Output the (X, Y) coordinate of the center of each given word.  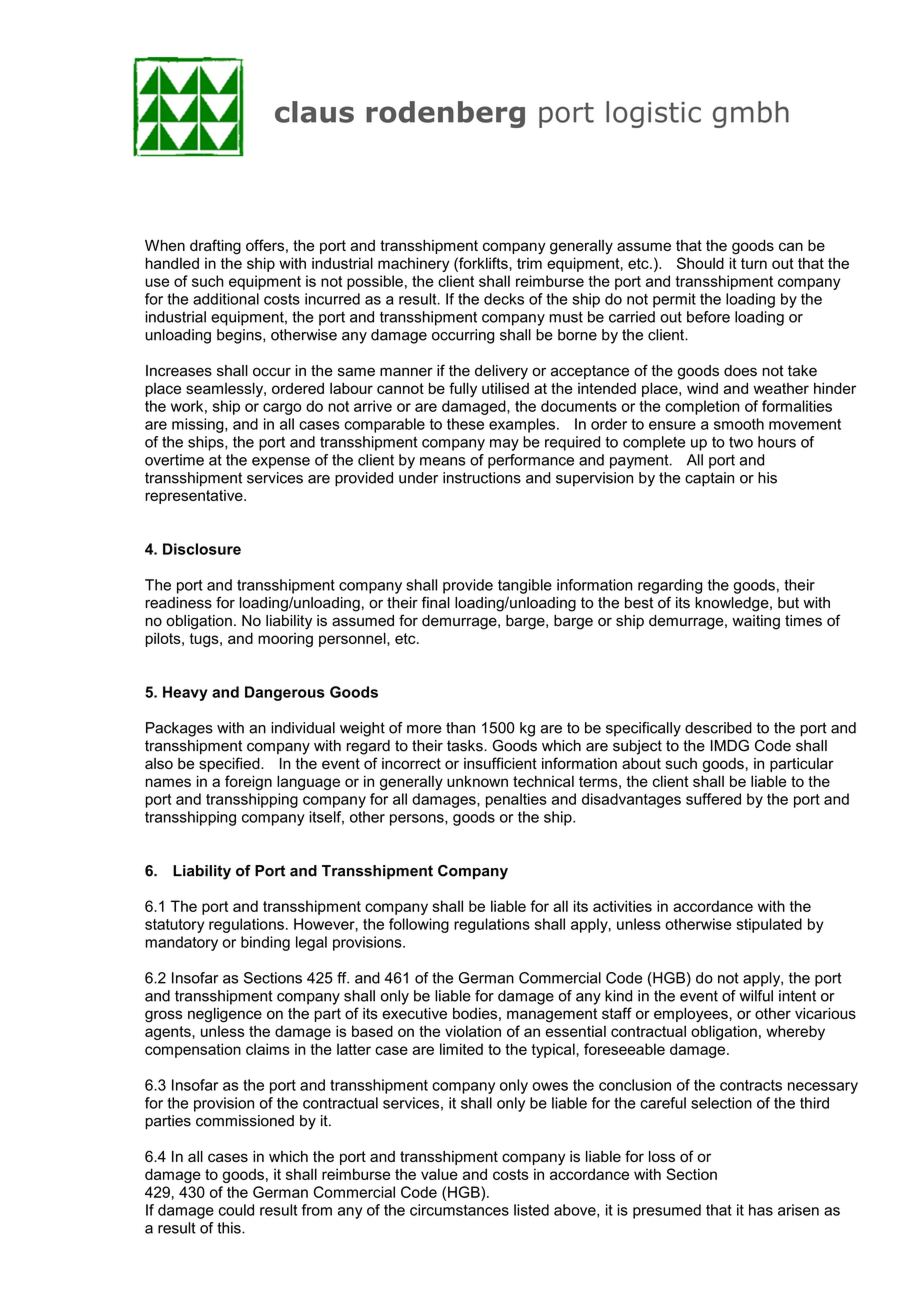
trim (529, 263)
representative (195, 497)
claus (314, 112)
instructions (482, 478)
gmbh (751, 114)
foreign (248, 782)
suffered (713, 799)
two (741, 442)
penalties (516, 800)
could (236, 1210)
